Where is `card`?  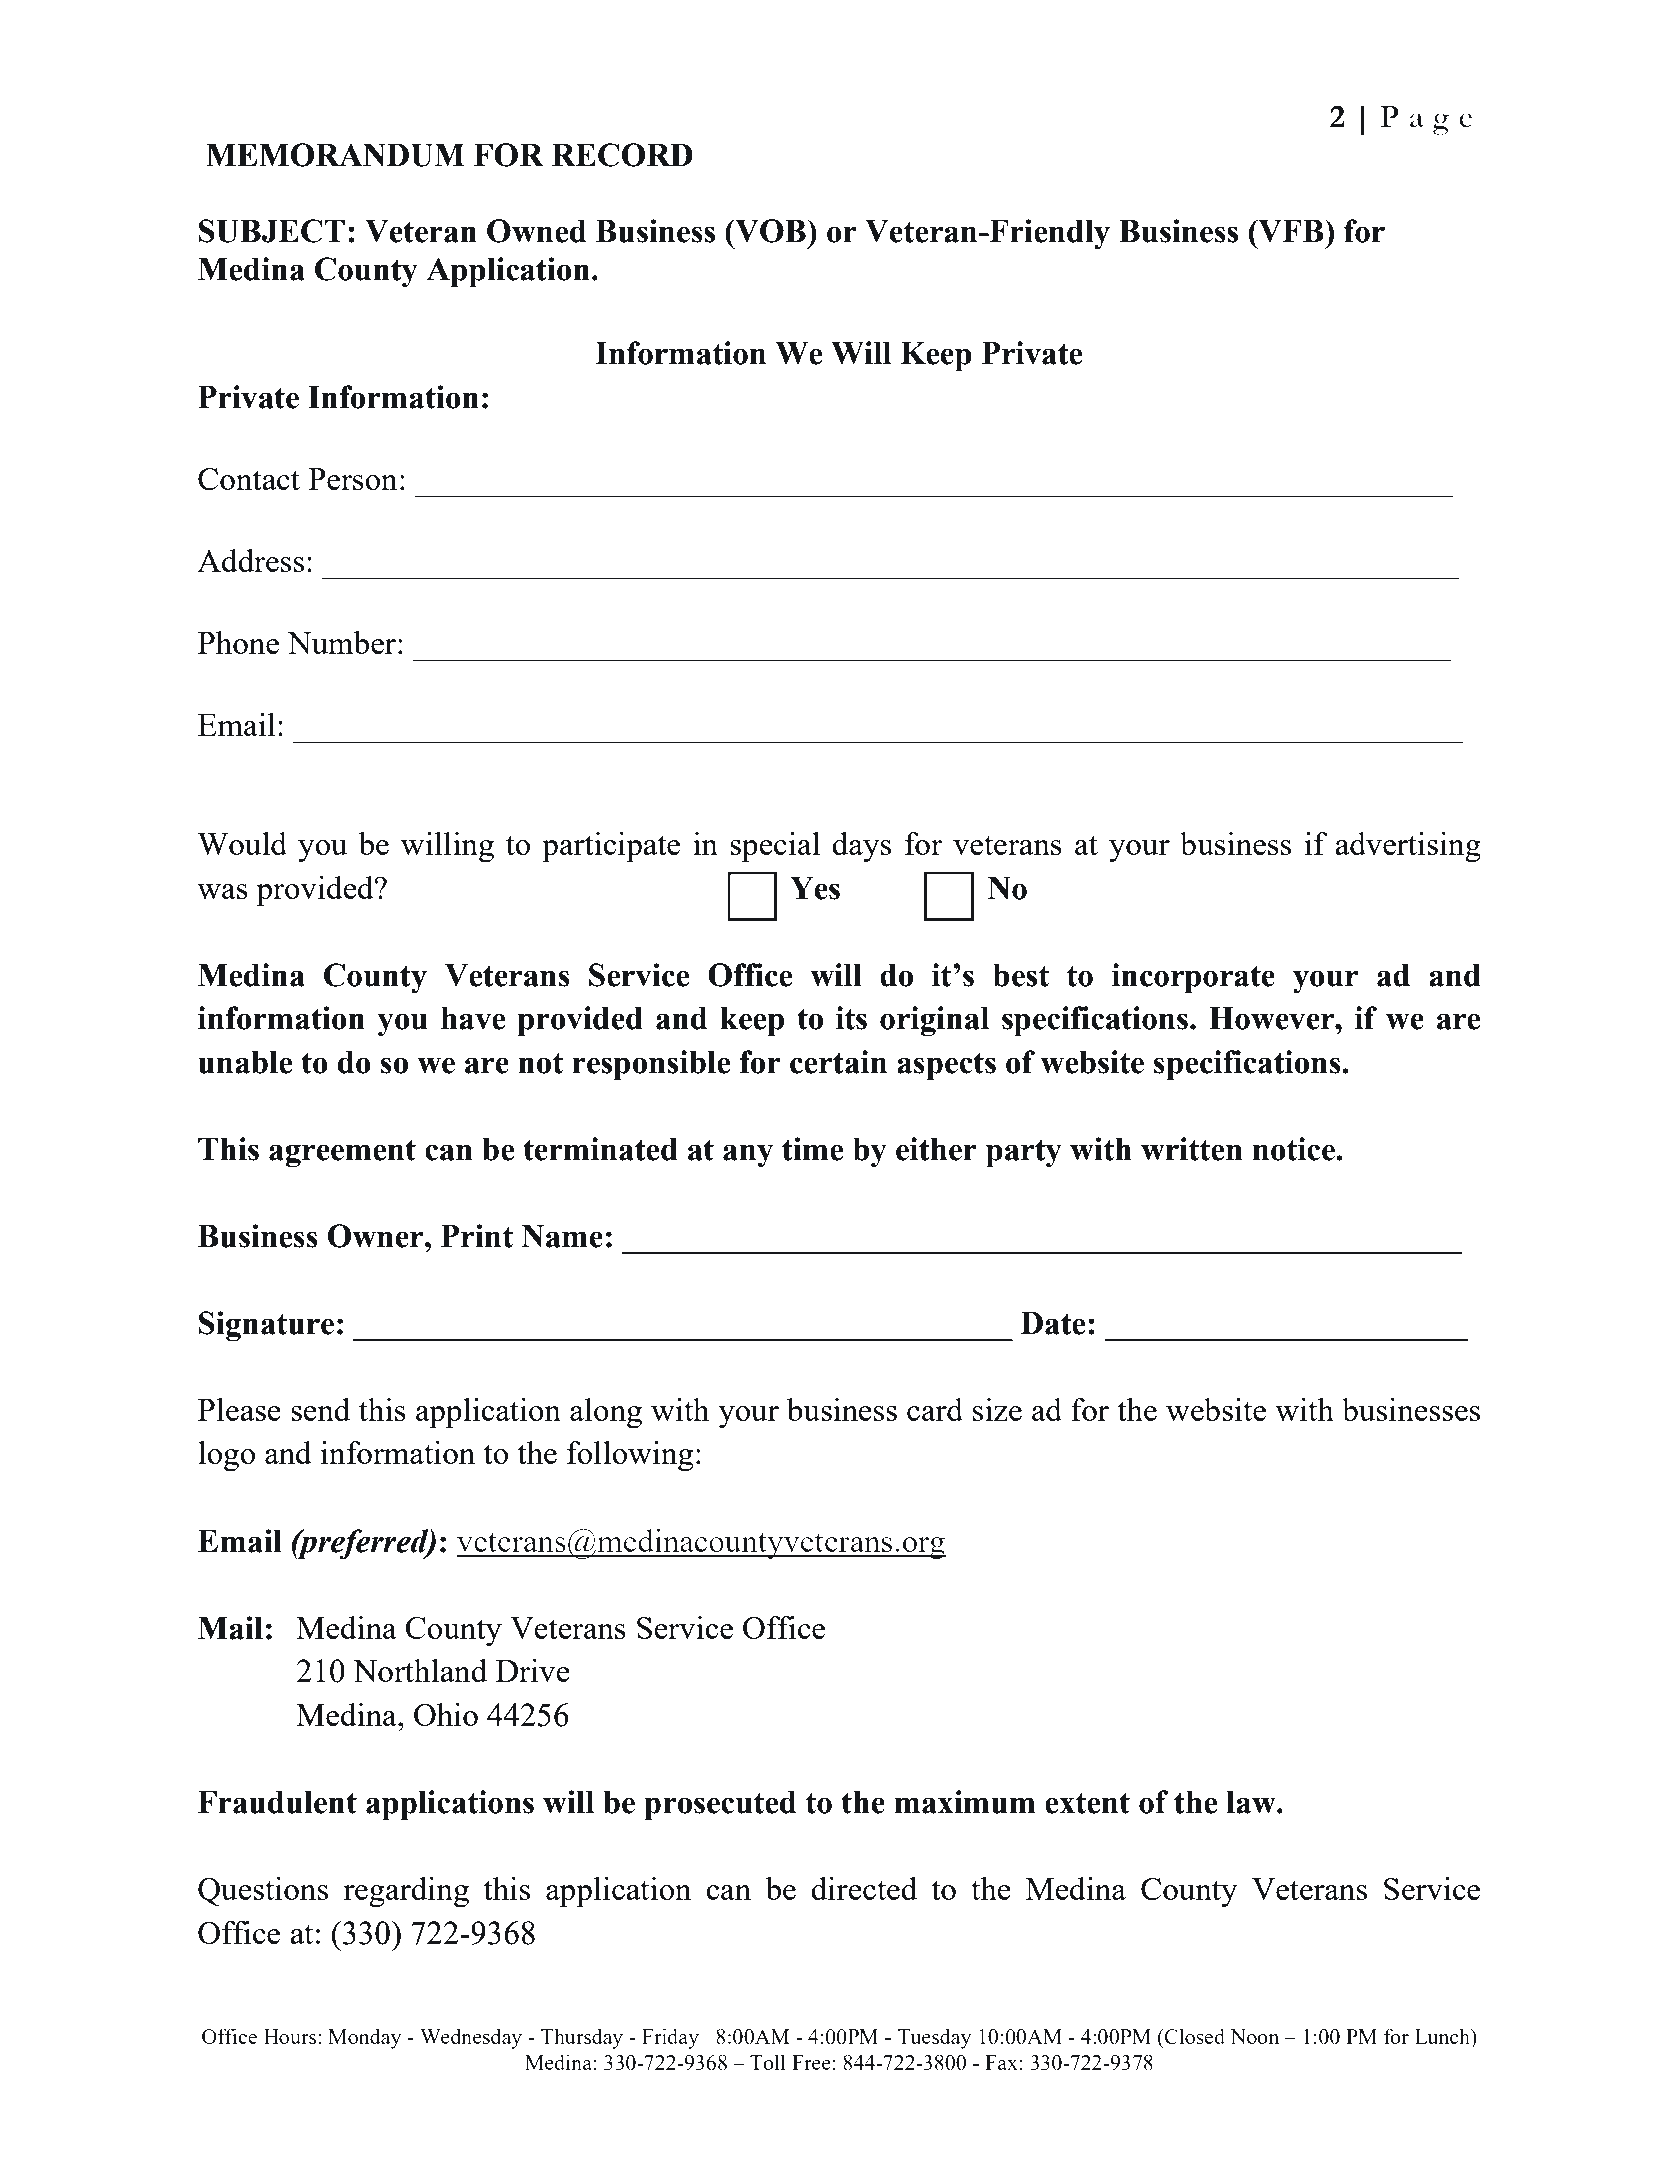 card is located at coordinates (935, 1409).
